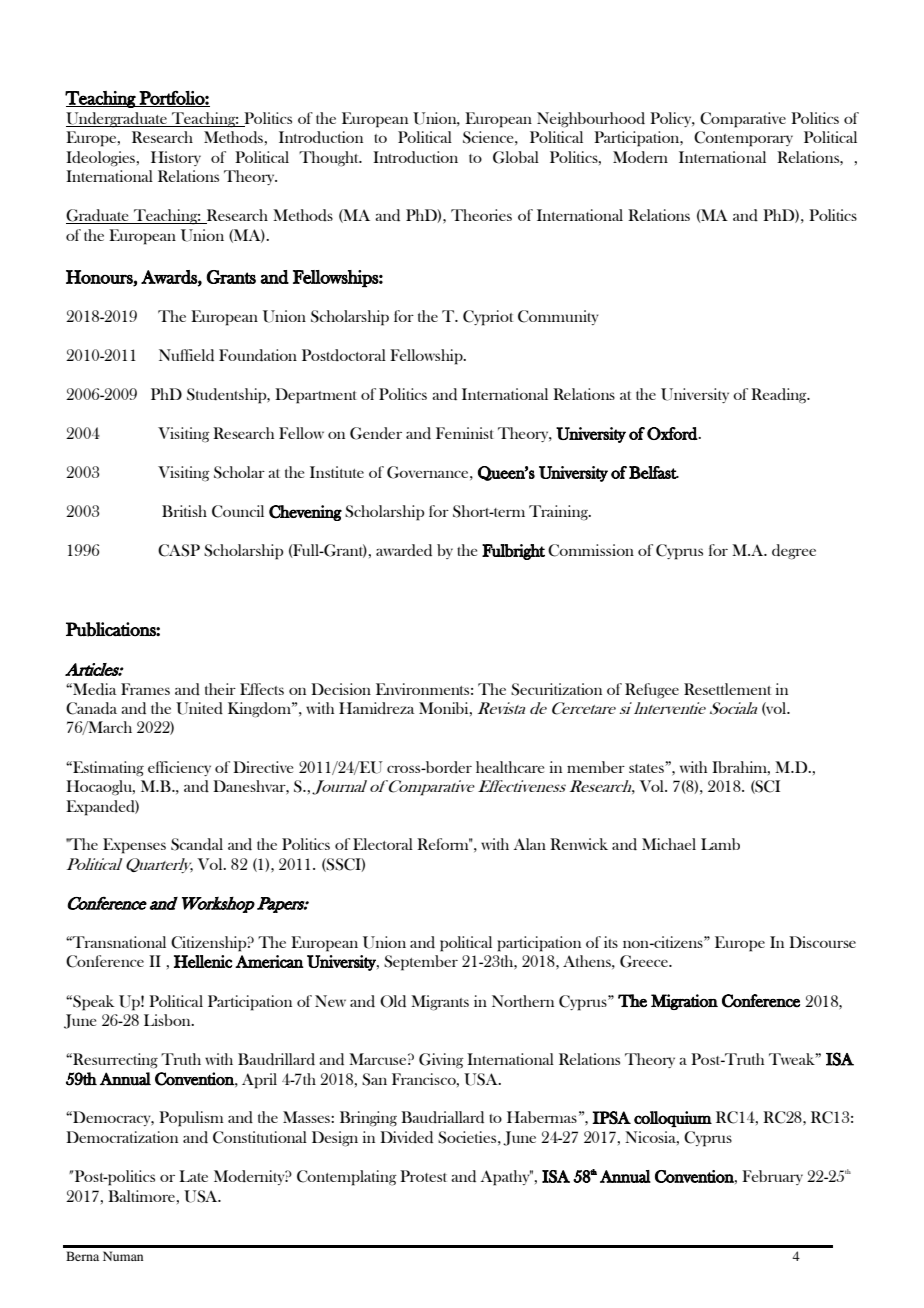  What do you see at coordinates (780, 396) in the document?
I see `Reading` at bounding box center [780, 396].
